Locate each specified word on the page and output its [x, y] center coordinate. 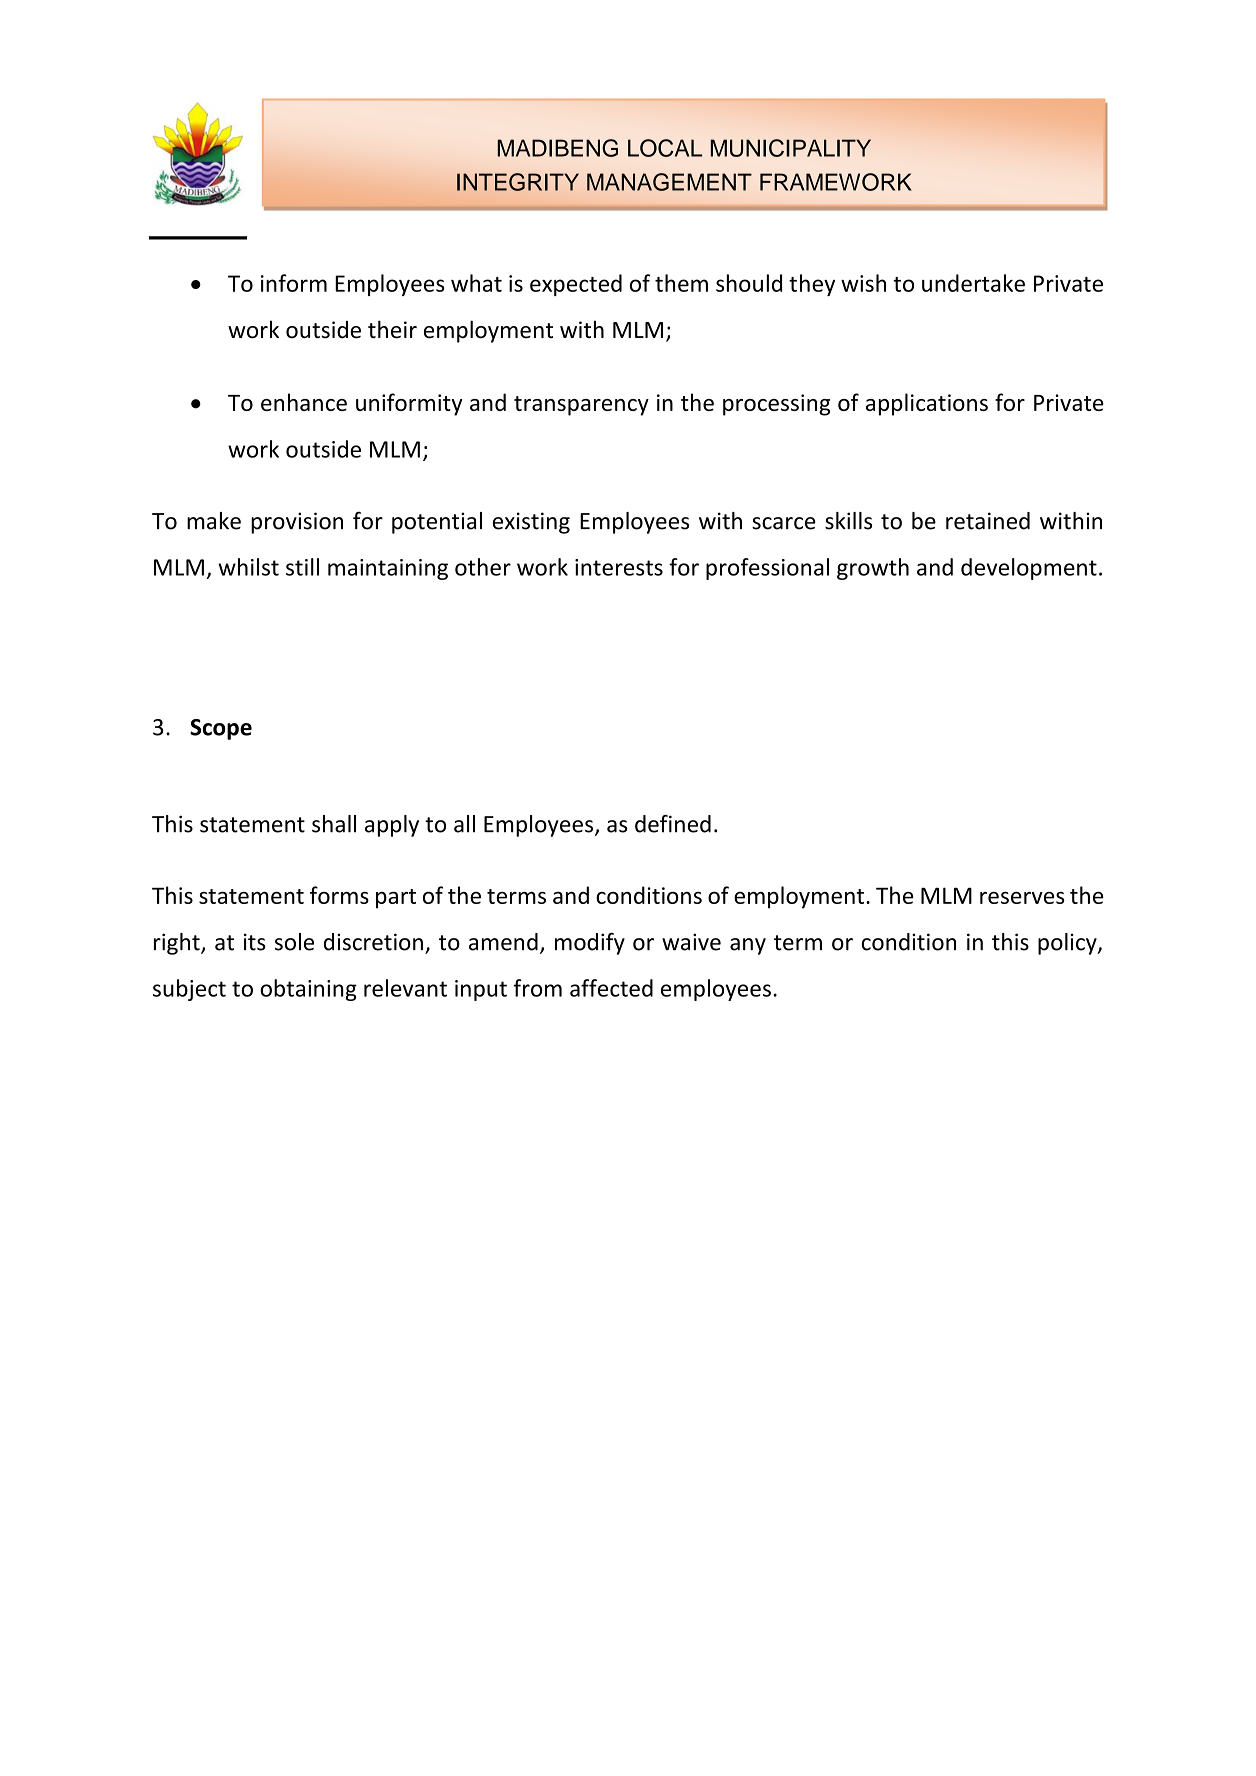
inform [294, 283]
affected [611, 988]
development [1029, 569]
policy [1068, 944]
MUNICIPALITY [791, 148]
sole [294, 942]
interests [619, 567]
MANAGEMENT [669, 182]
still [302, 567]
